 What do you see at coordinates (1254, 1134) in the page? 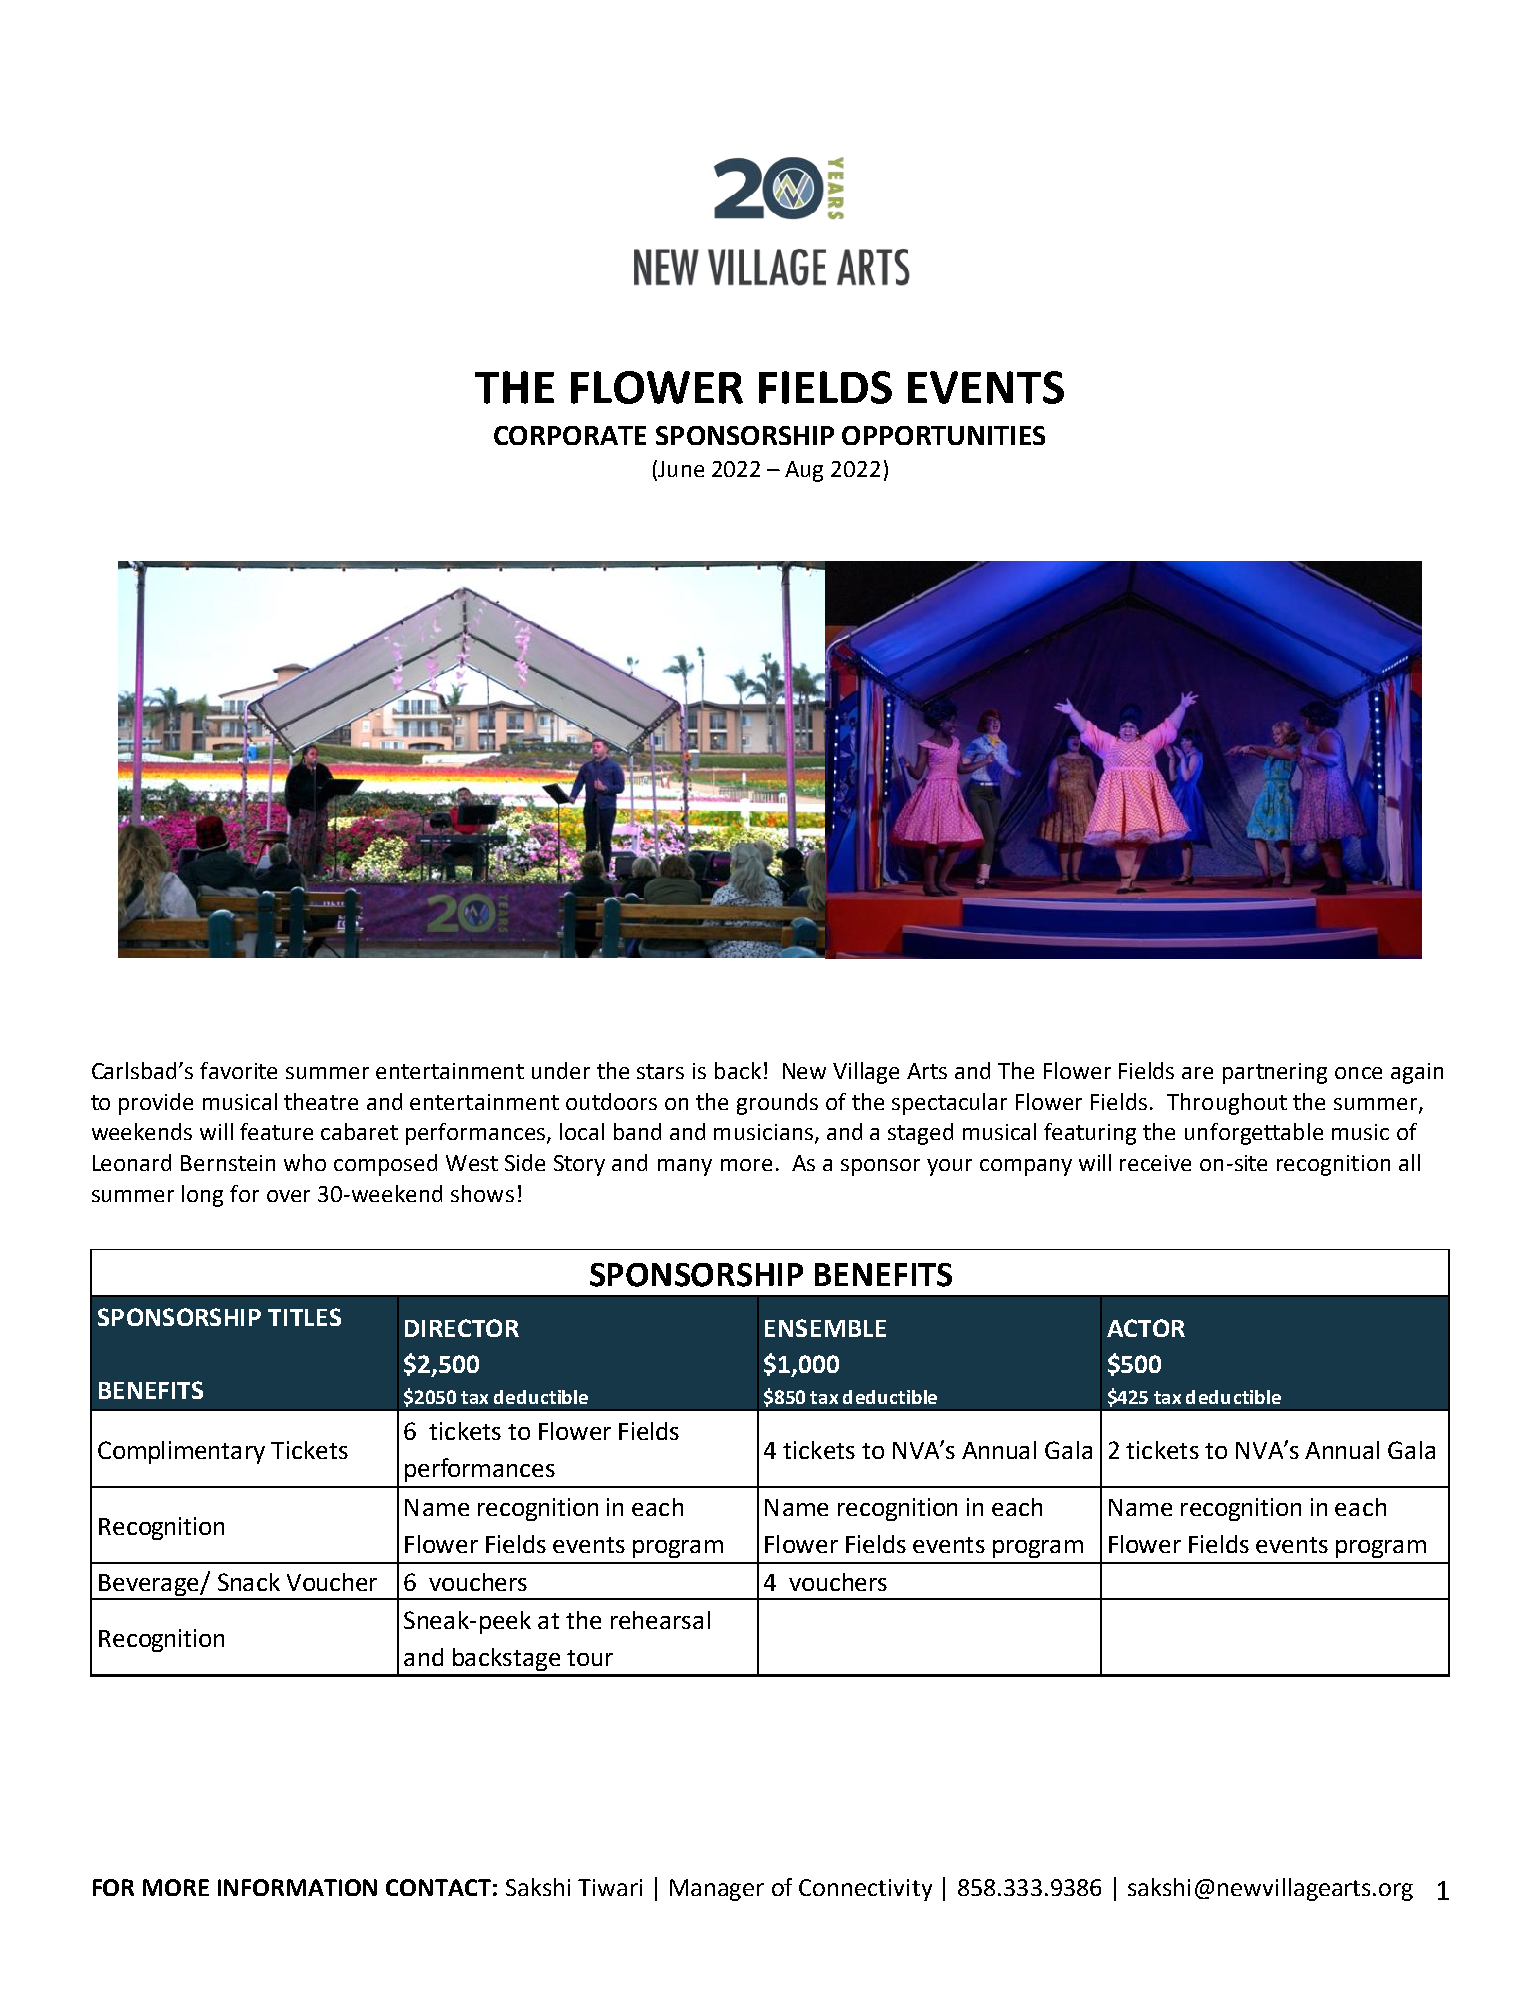
I see `unforgettable` at bounding box center [1254, 1134].
